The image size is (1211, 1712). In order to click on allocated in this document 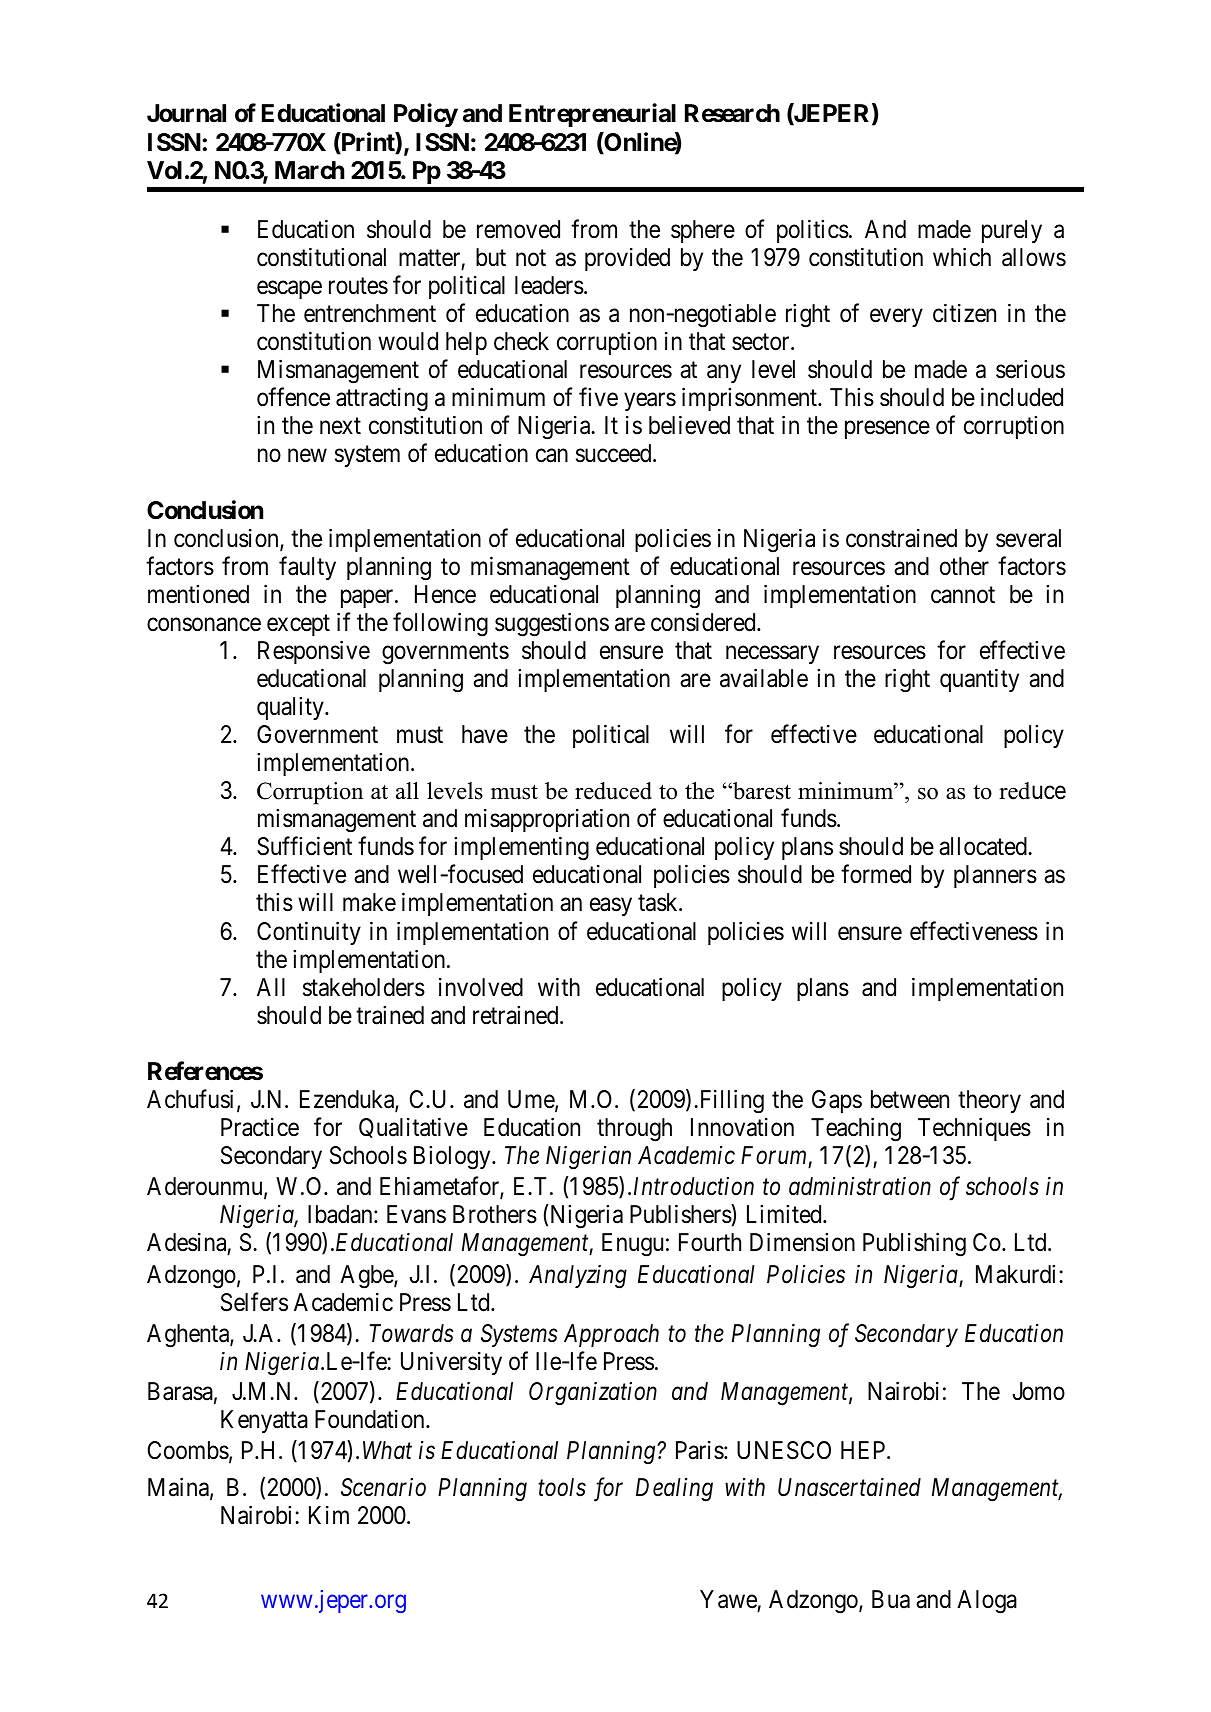, I will do `click(984, 846)`.
